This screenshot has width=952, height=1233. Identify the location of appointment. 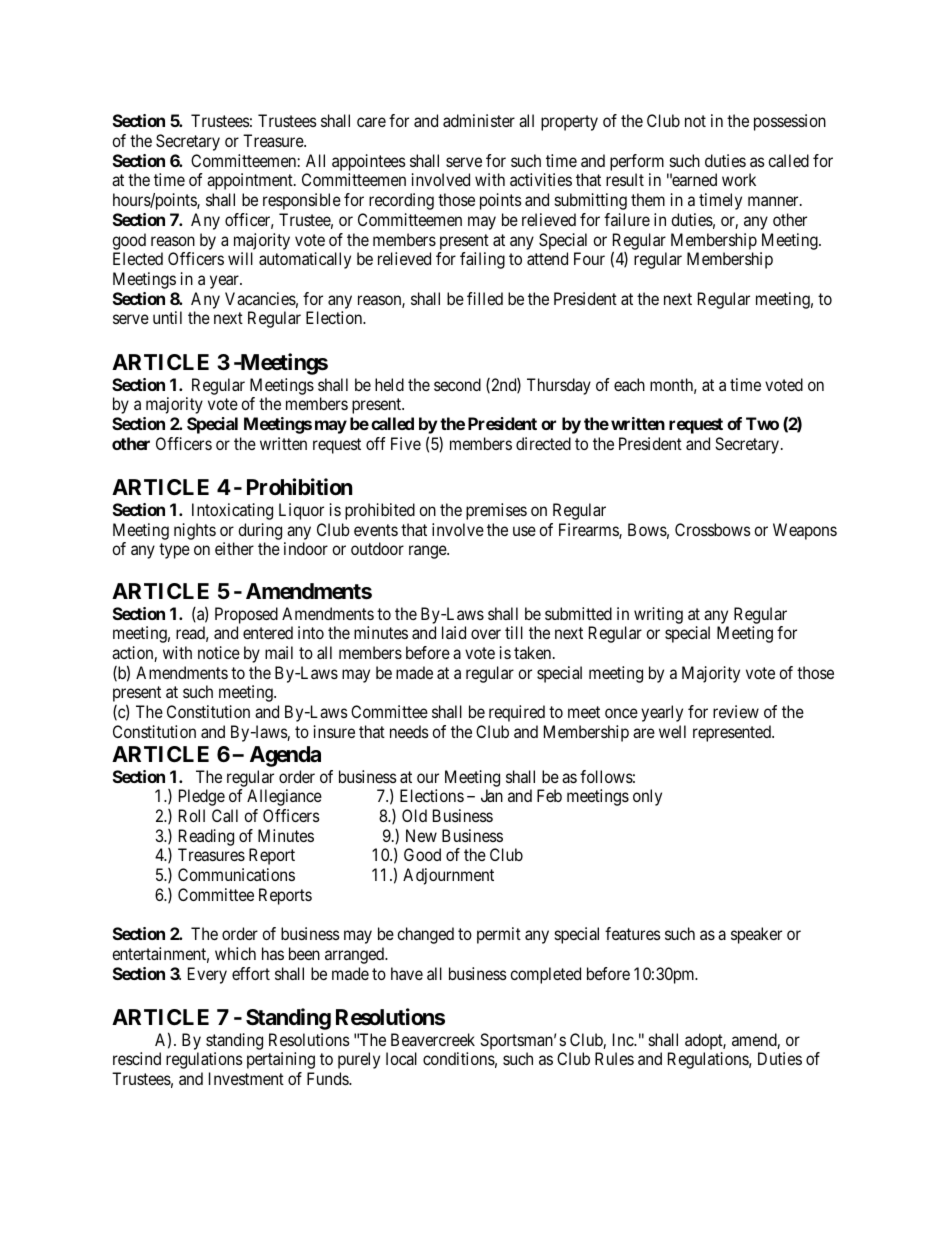
(251, 181).
